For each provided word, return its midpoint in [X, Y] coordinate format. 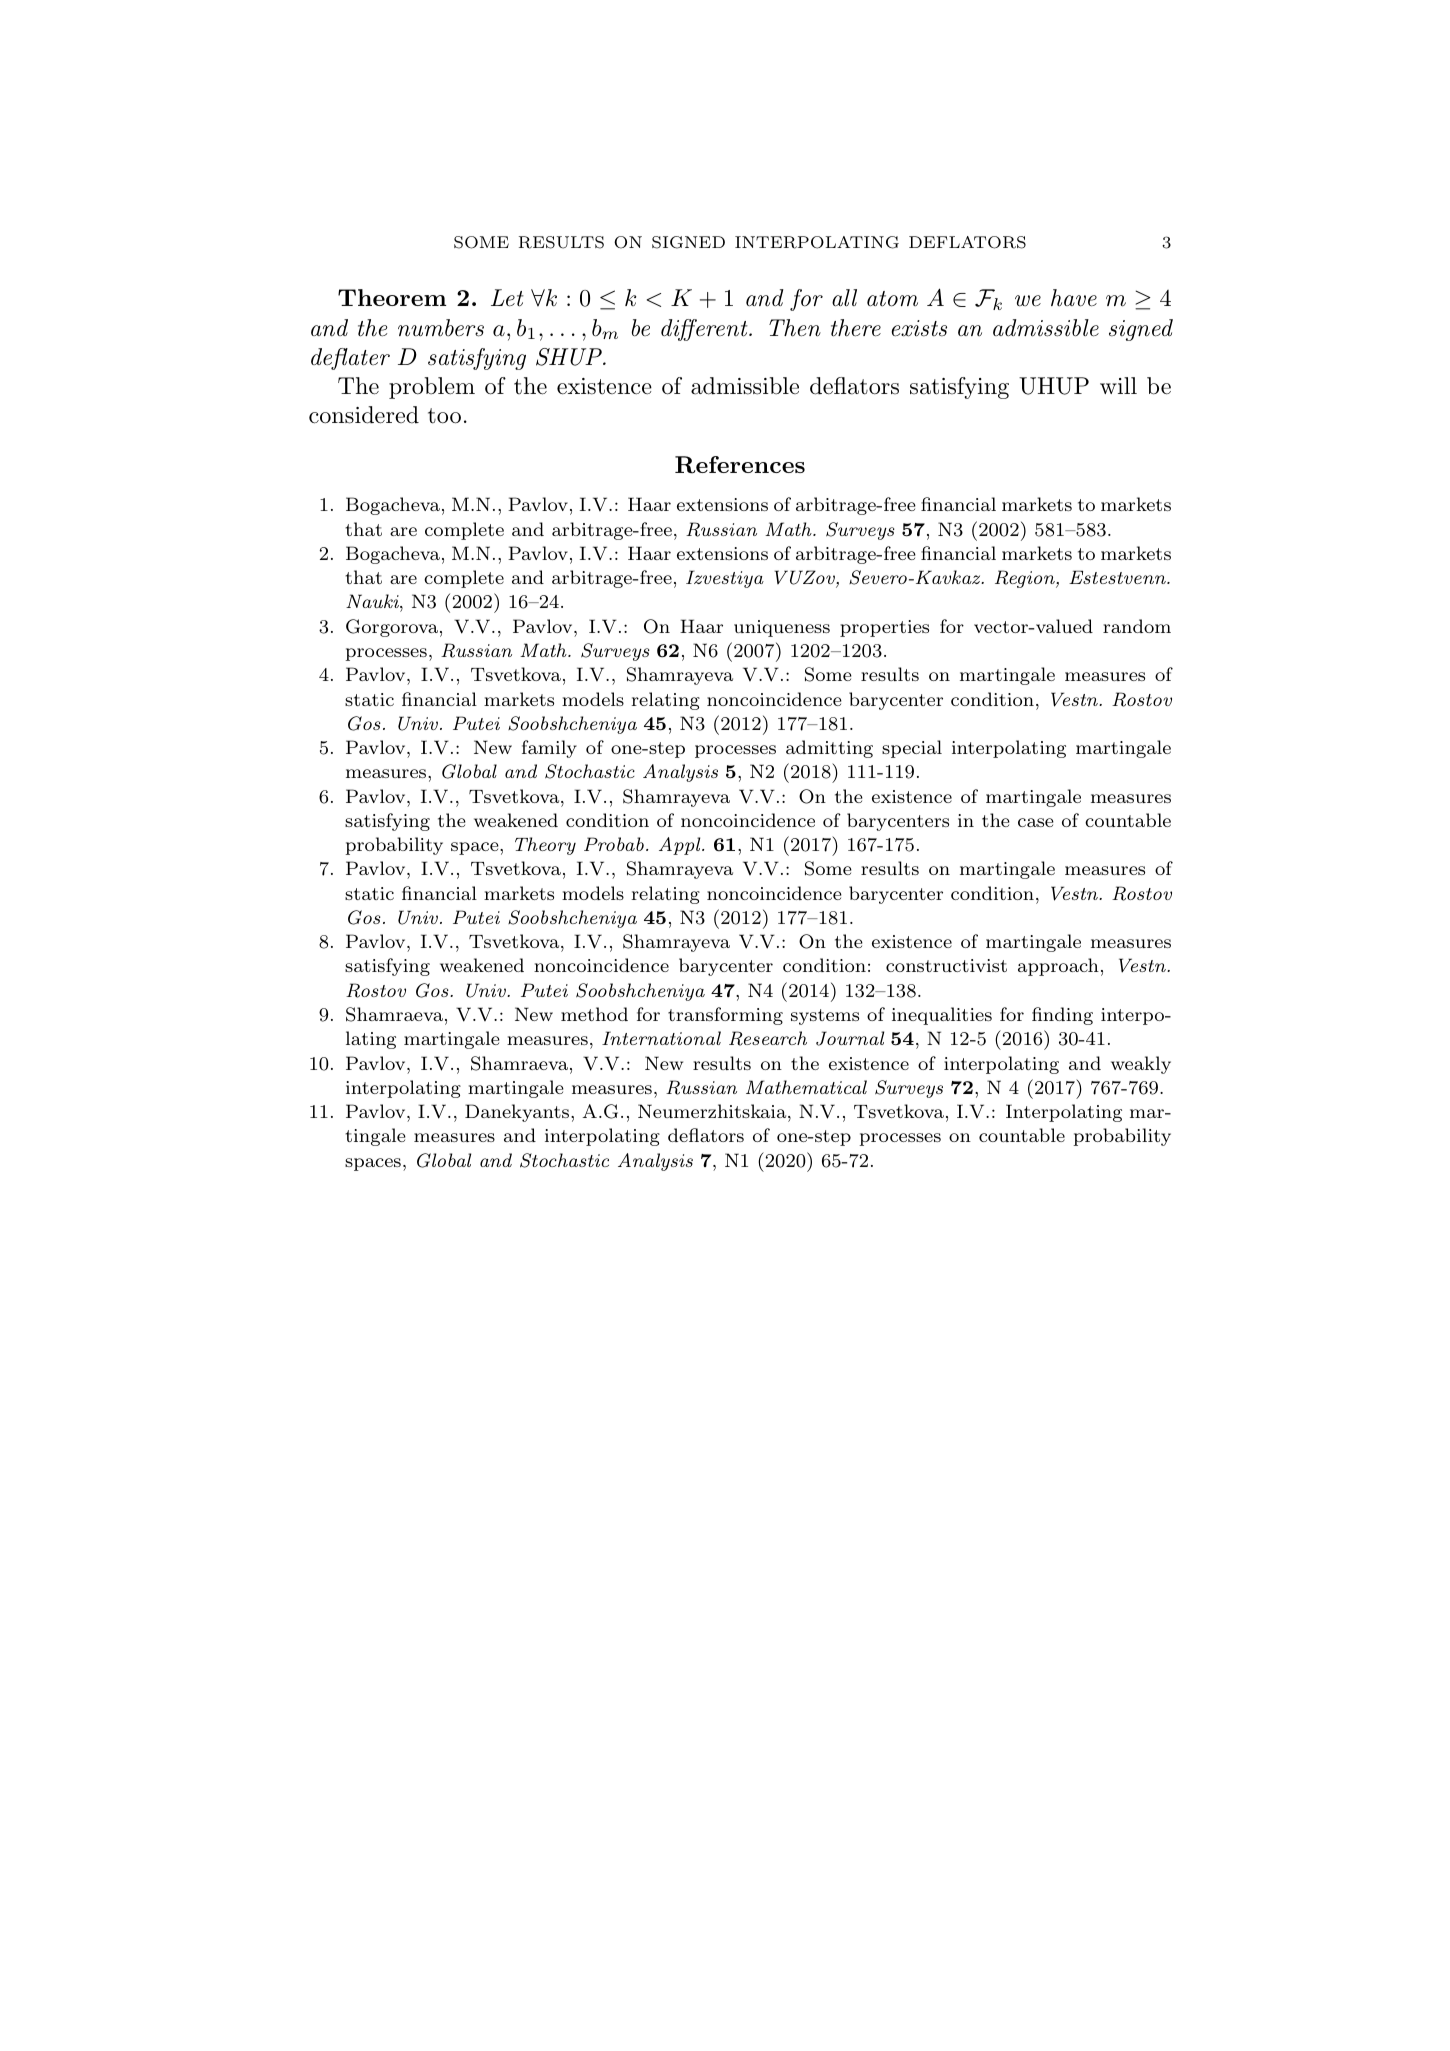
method [594, 1014]
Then [795, 328]
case [1036, 822]
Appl [681, 846]
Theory [545, 846]
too [444, 416]
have [1074, 298]
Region [1026, 579]
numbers [441, 328]
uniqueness [782, 628]
